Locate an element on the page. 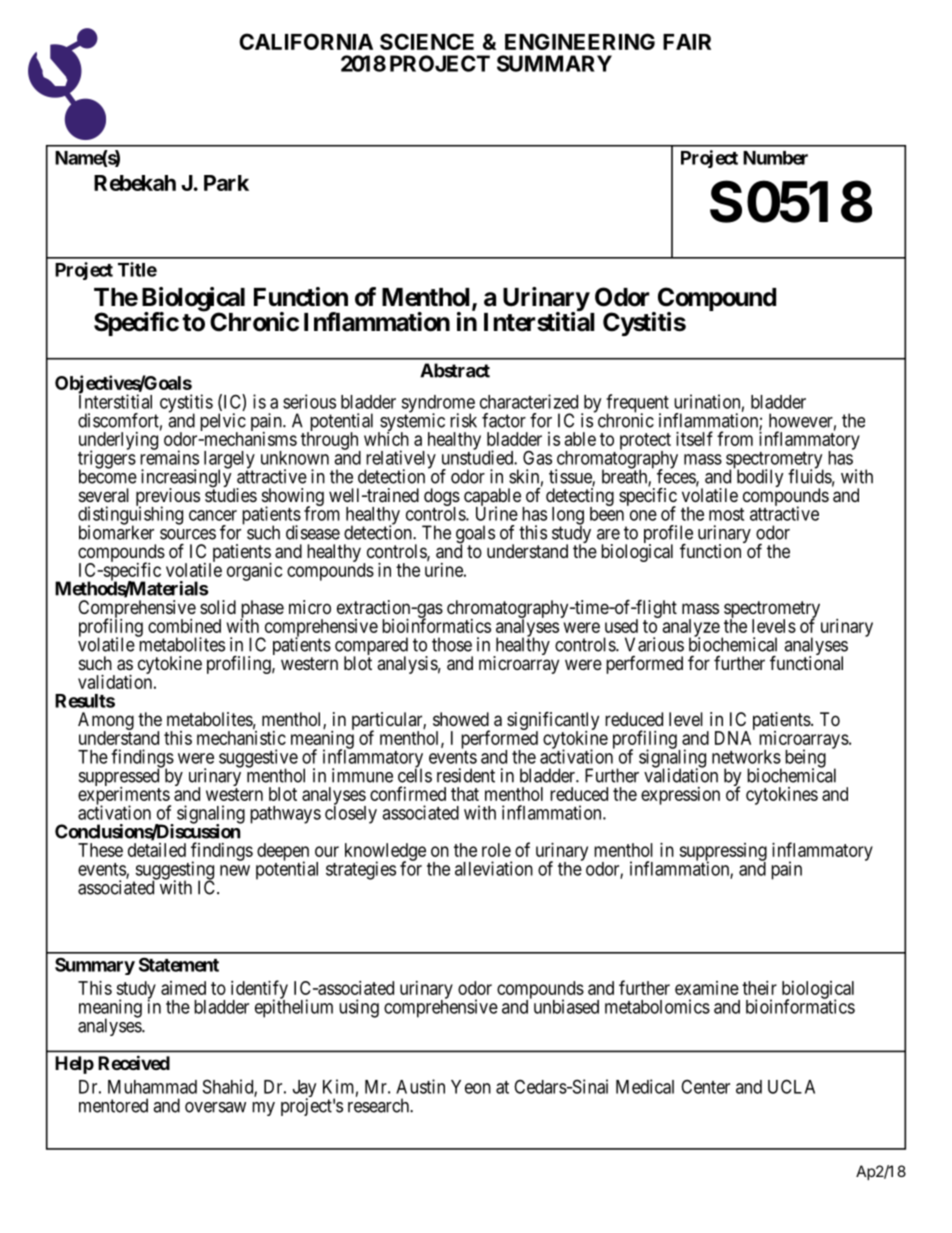 Image resolution: width=952 pixels, height=1233 pixels. FAIR is located at coordinates (687, 42).
